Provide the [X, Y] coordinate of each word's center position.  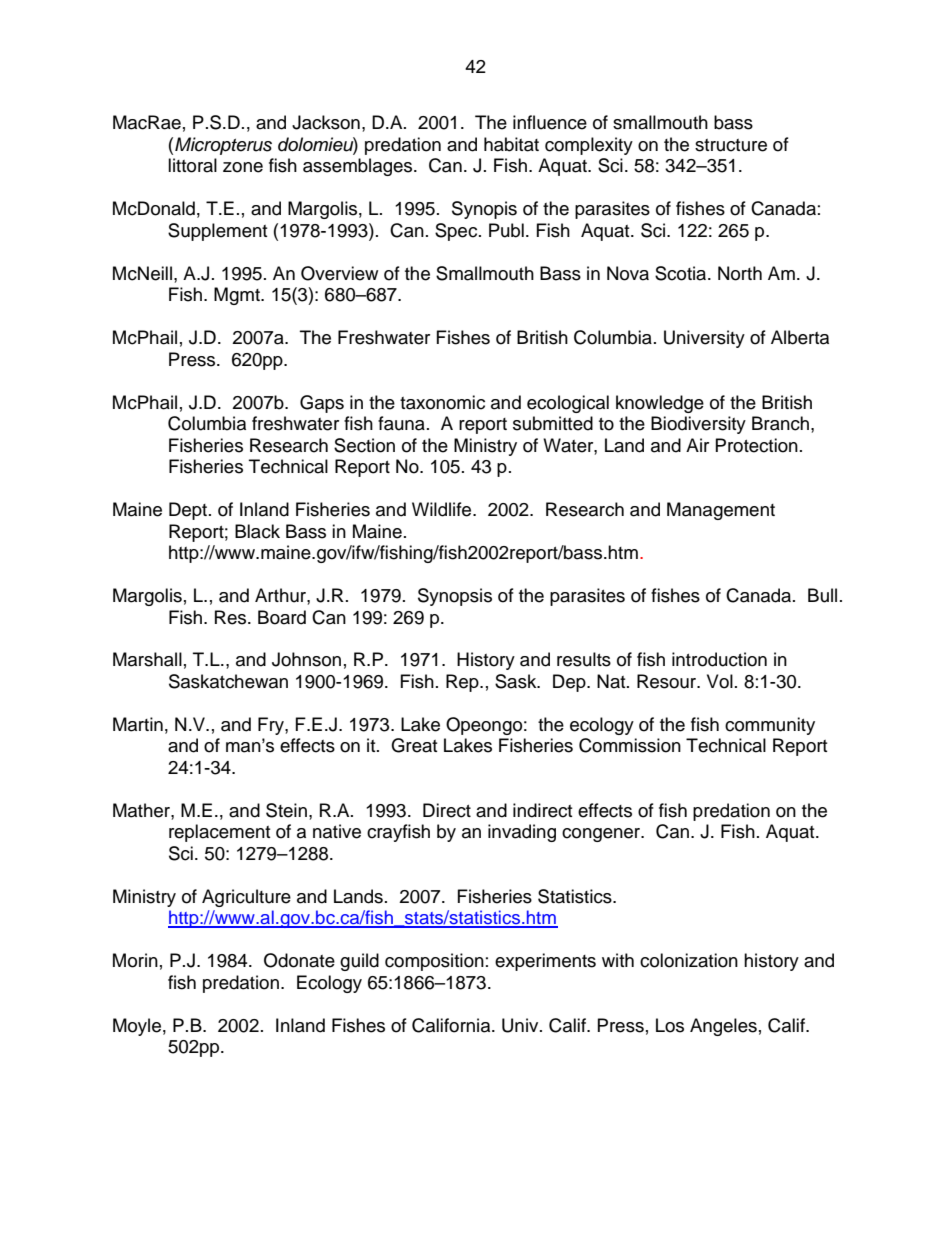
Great [414, 745]
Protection [757, 445]
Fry [272, 726]
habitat [511, 144]
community [770, 726]
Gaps [322, 404]
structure [731, 145]
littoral [192, 165]
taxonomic [442, 402]
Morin [135, 960]
